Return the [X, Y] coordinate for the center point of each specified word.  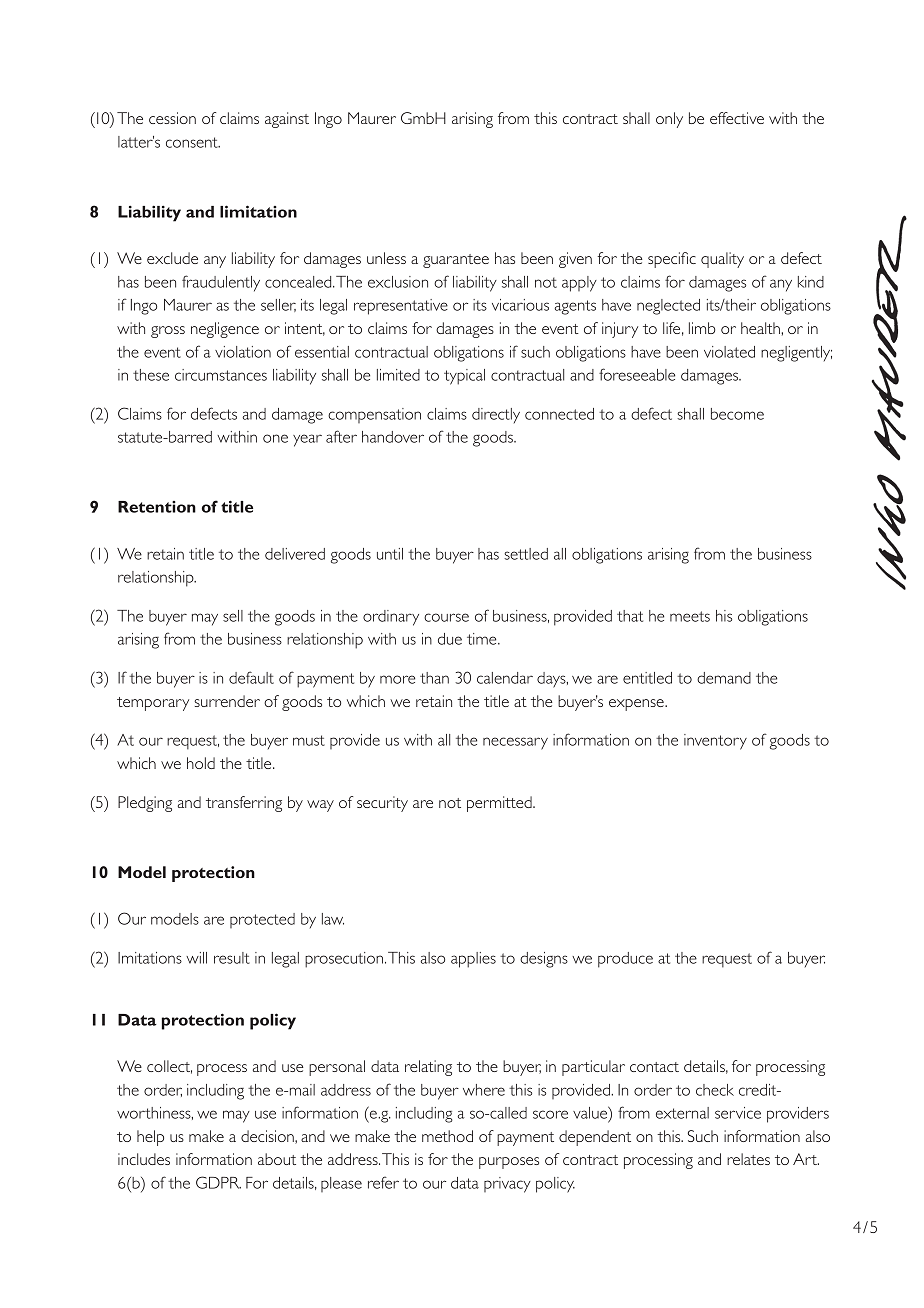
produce [625, 960]
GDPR [218, 1182]
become [737, 414]
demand [724, 678]
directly [496, 415]
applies [473, 960]
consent [193, 142]
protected [262, 920]
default [251, 677]
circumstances [221, 375]
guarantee [456, 261]
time [483, 639]
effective [737, 118]
